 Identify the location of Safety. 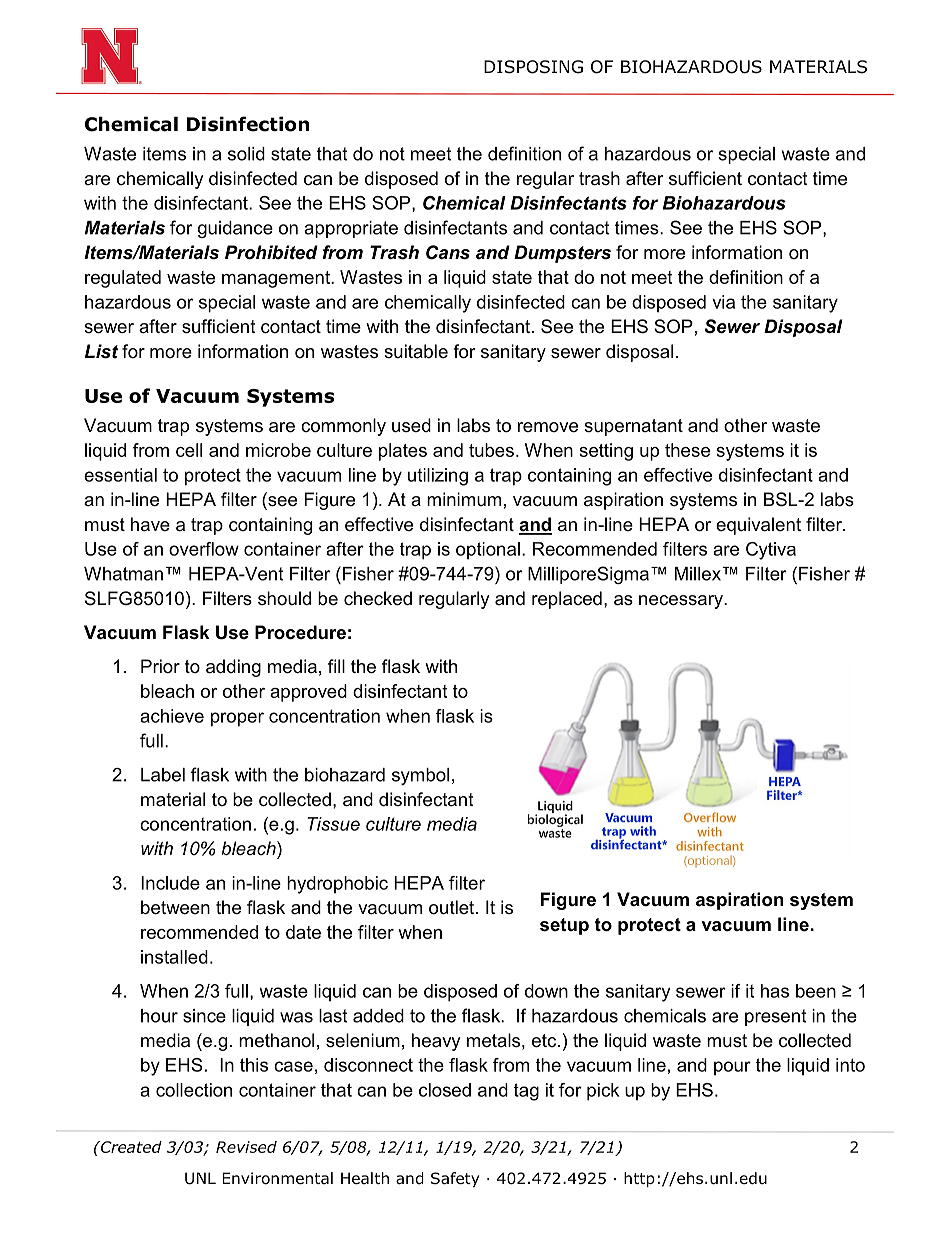
(455, 1179).
